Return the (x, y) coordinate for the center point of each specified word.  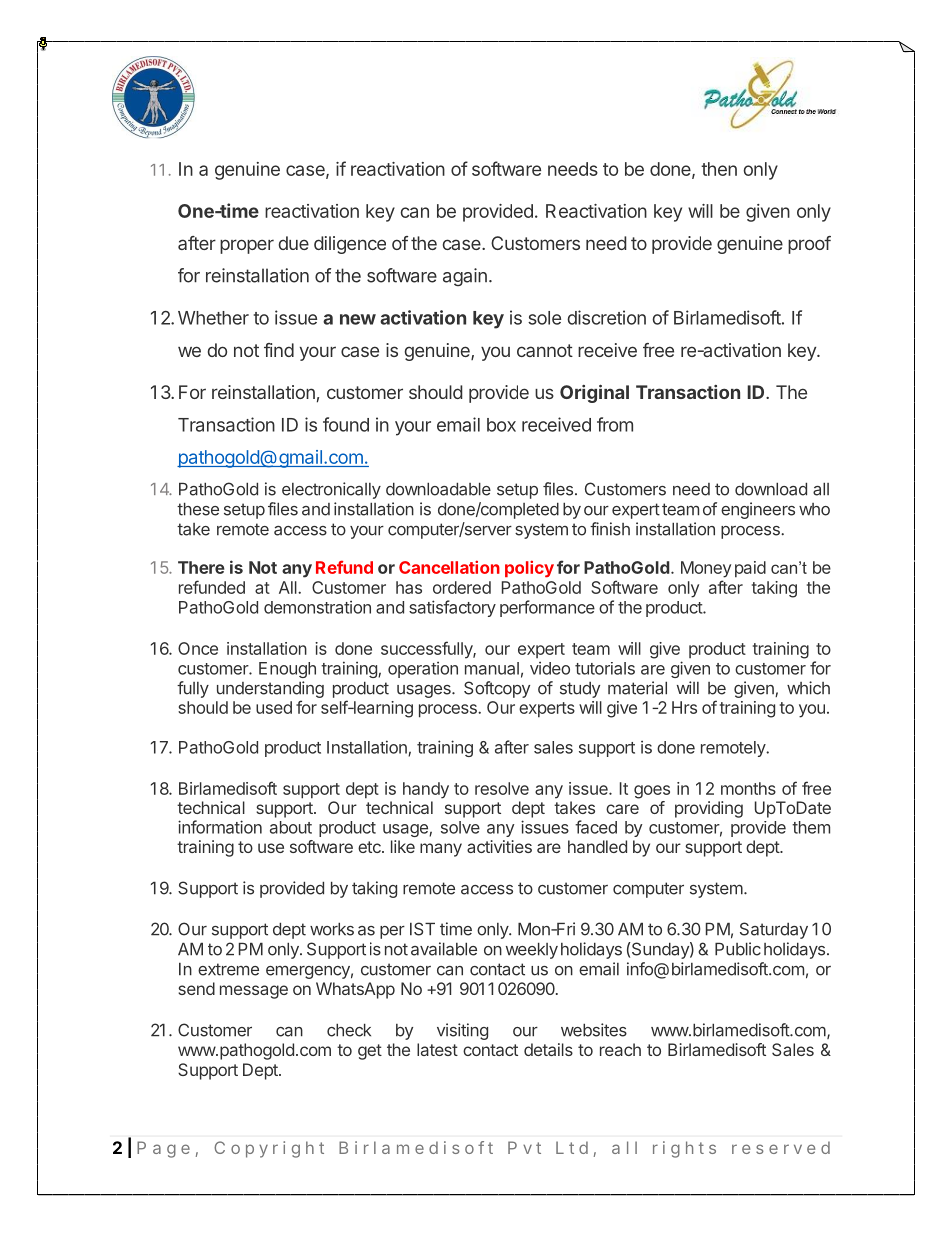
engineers (758, 510)
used (274, 707)
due (294, 243)
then (719, 169)
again (465, 277)
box (501, 425)
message (254, 992)
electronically (331, 490)
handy (426, 790)
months (748, 788)
